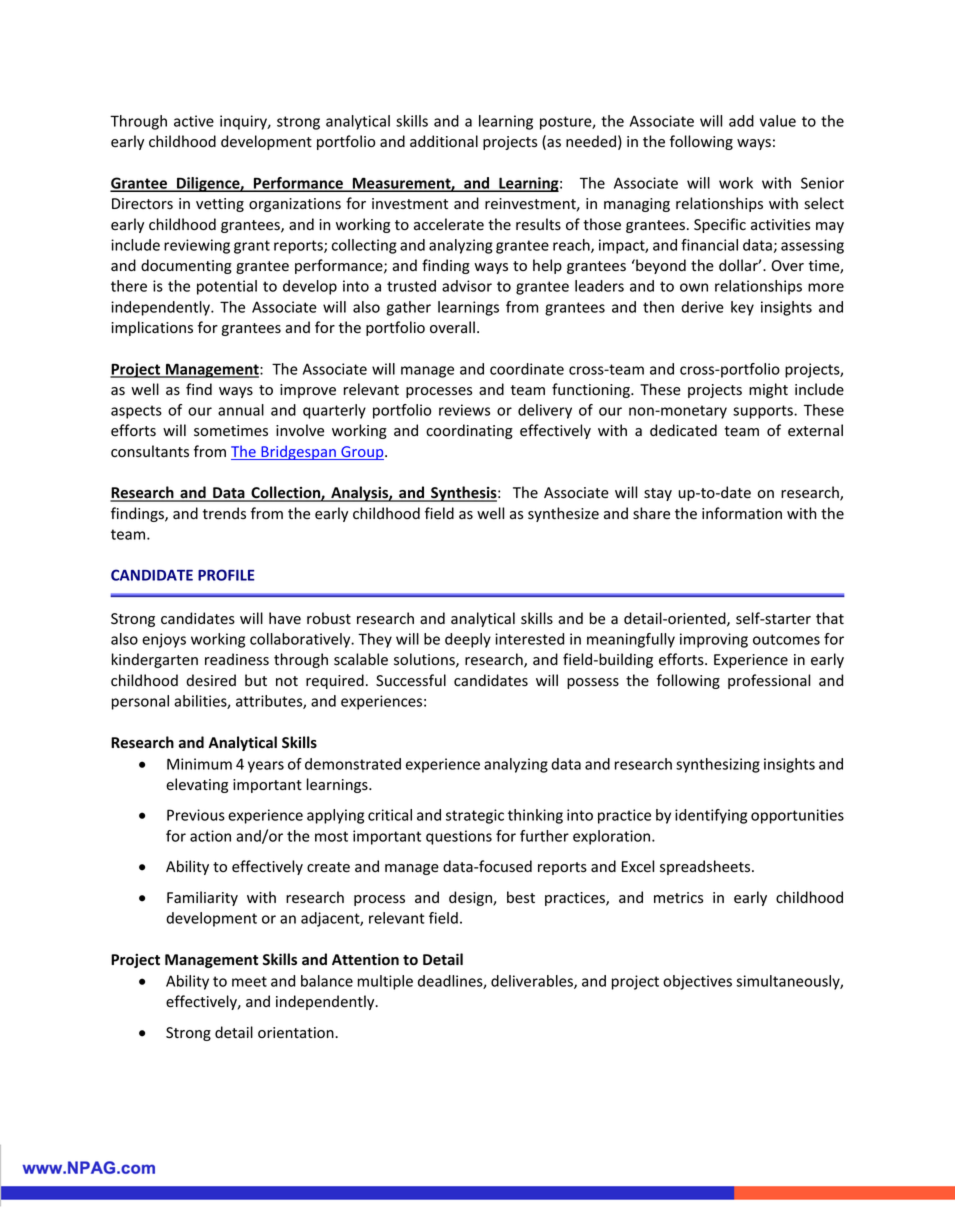  Describe the element at coordinates (468, 640) in the screenshot. I see `deeply` at that location.
